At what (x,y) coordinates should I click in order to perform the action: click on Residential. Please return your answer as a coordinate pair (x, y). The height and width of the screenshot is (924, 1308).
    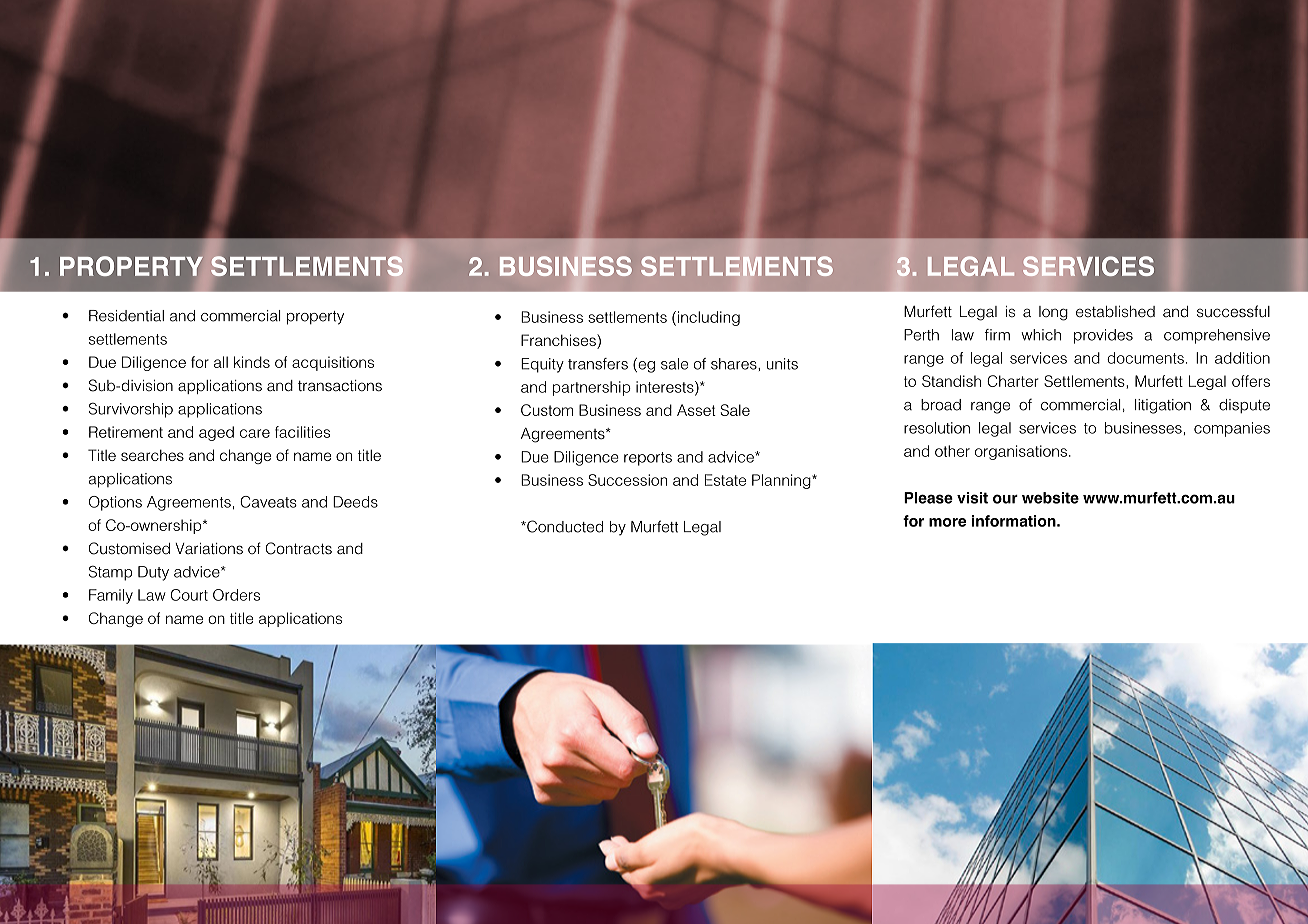
    Looking at the image, I should click on (126, 316).
